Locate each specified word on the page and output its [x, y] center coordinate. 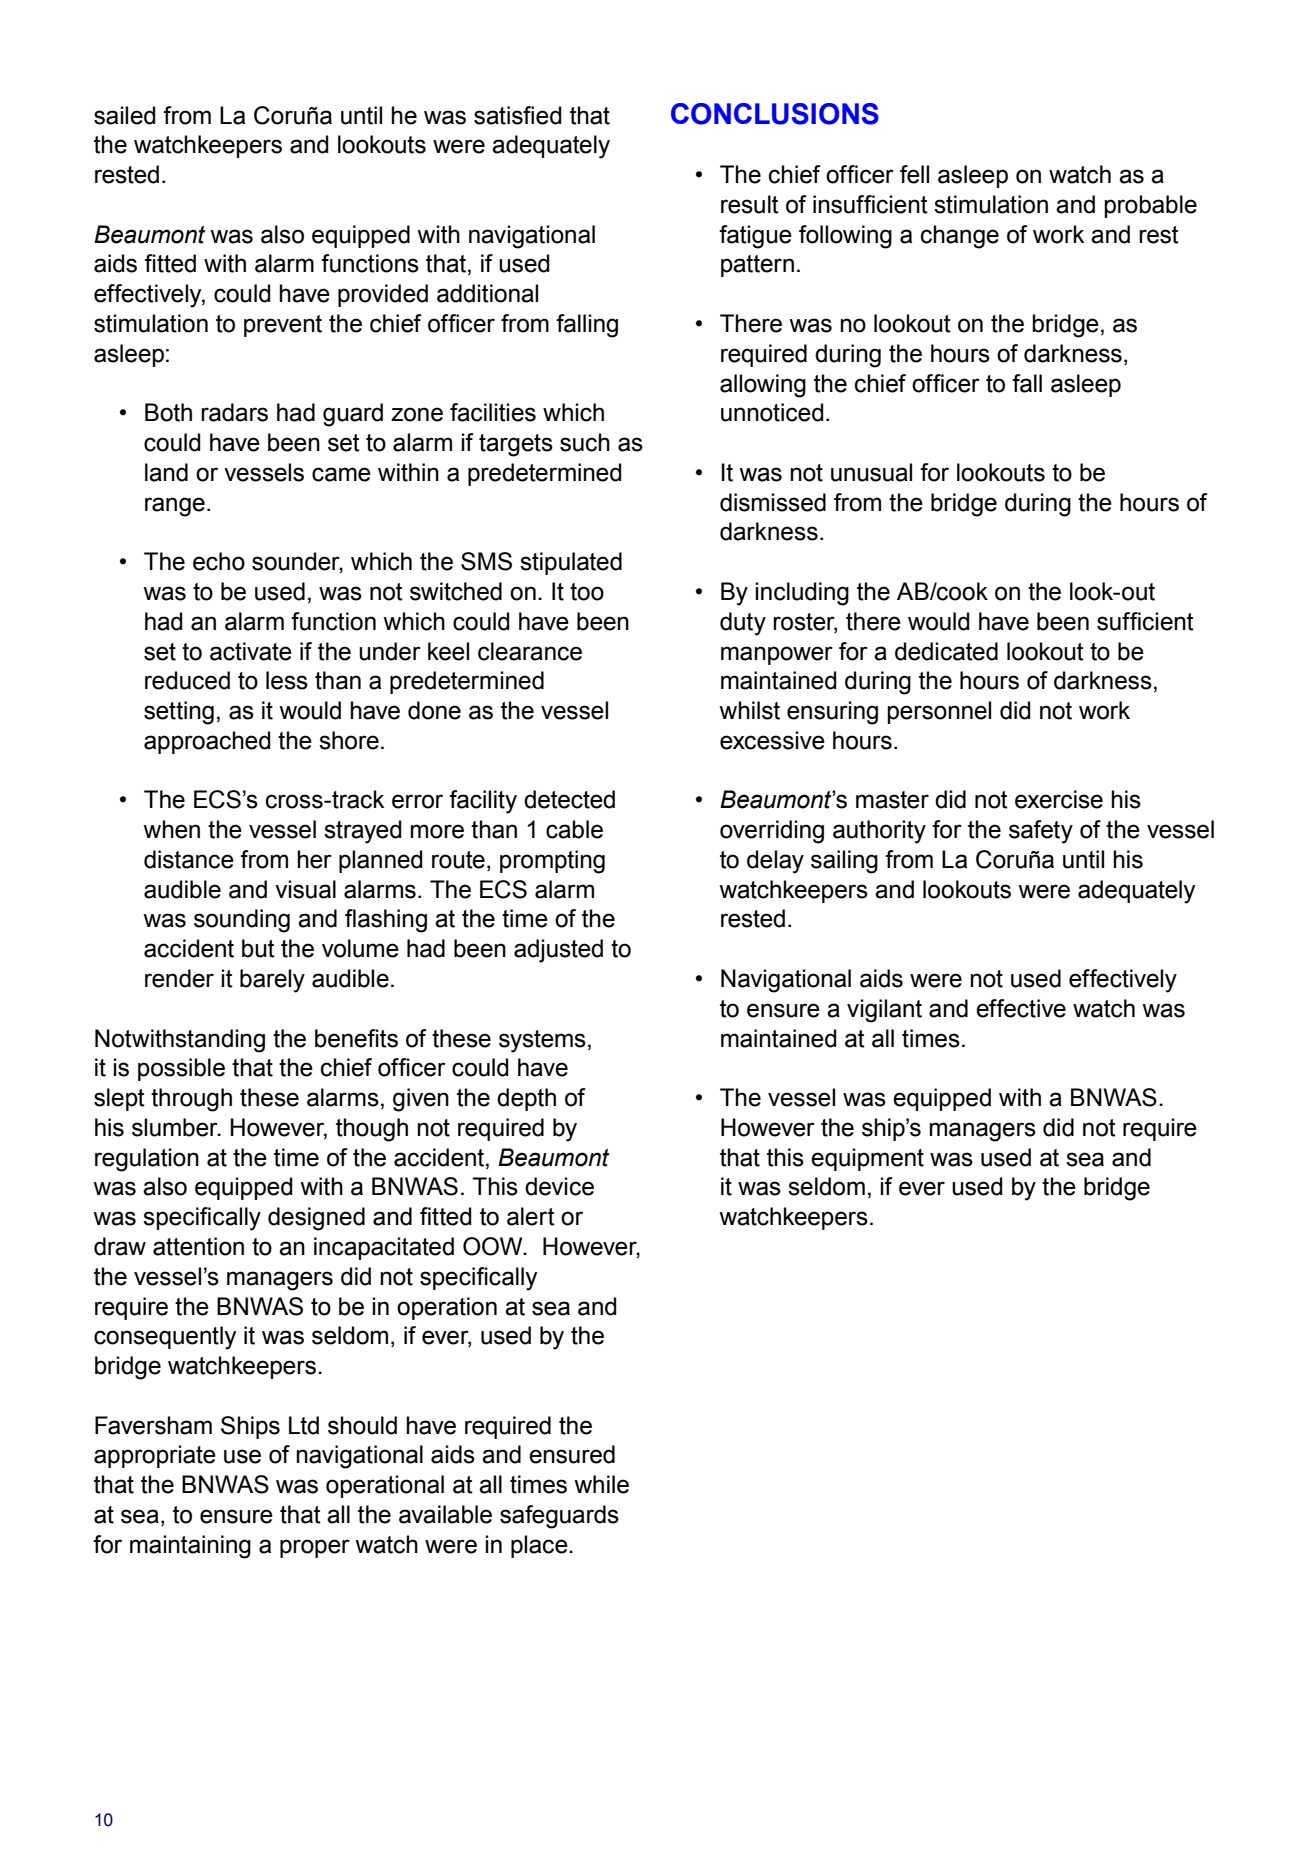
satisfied [518, 115]
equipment [867, 1159]
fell [914, 174]
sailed [125, 115]
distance [189, 859]
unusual [871, 472]
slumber [176, 1127]
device [559, 1186]
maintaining [190, 1547]
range [175, 507]
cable [574, 829]
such [585, 442]
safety [1041, 832]
